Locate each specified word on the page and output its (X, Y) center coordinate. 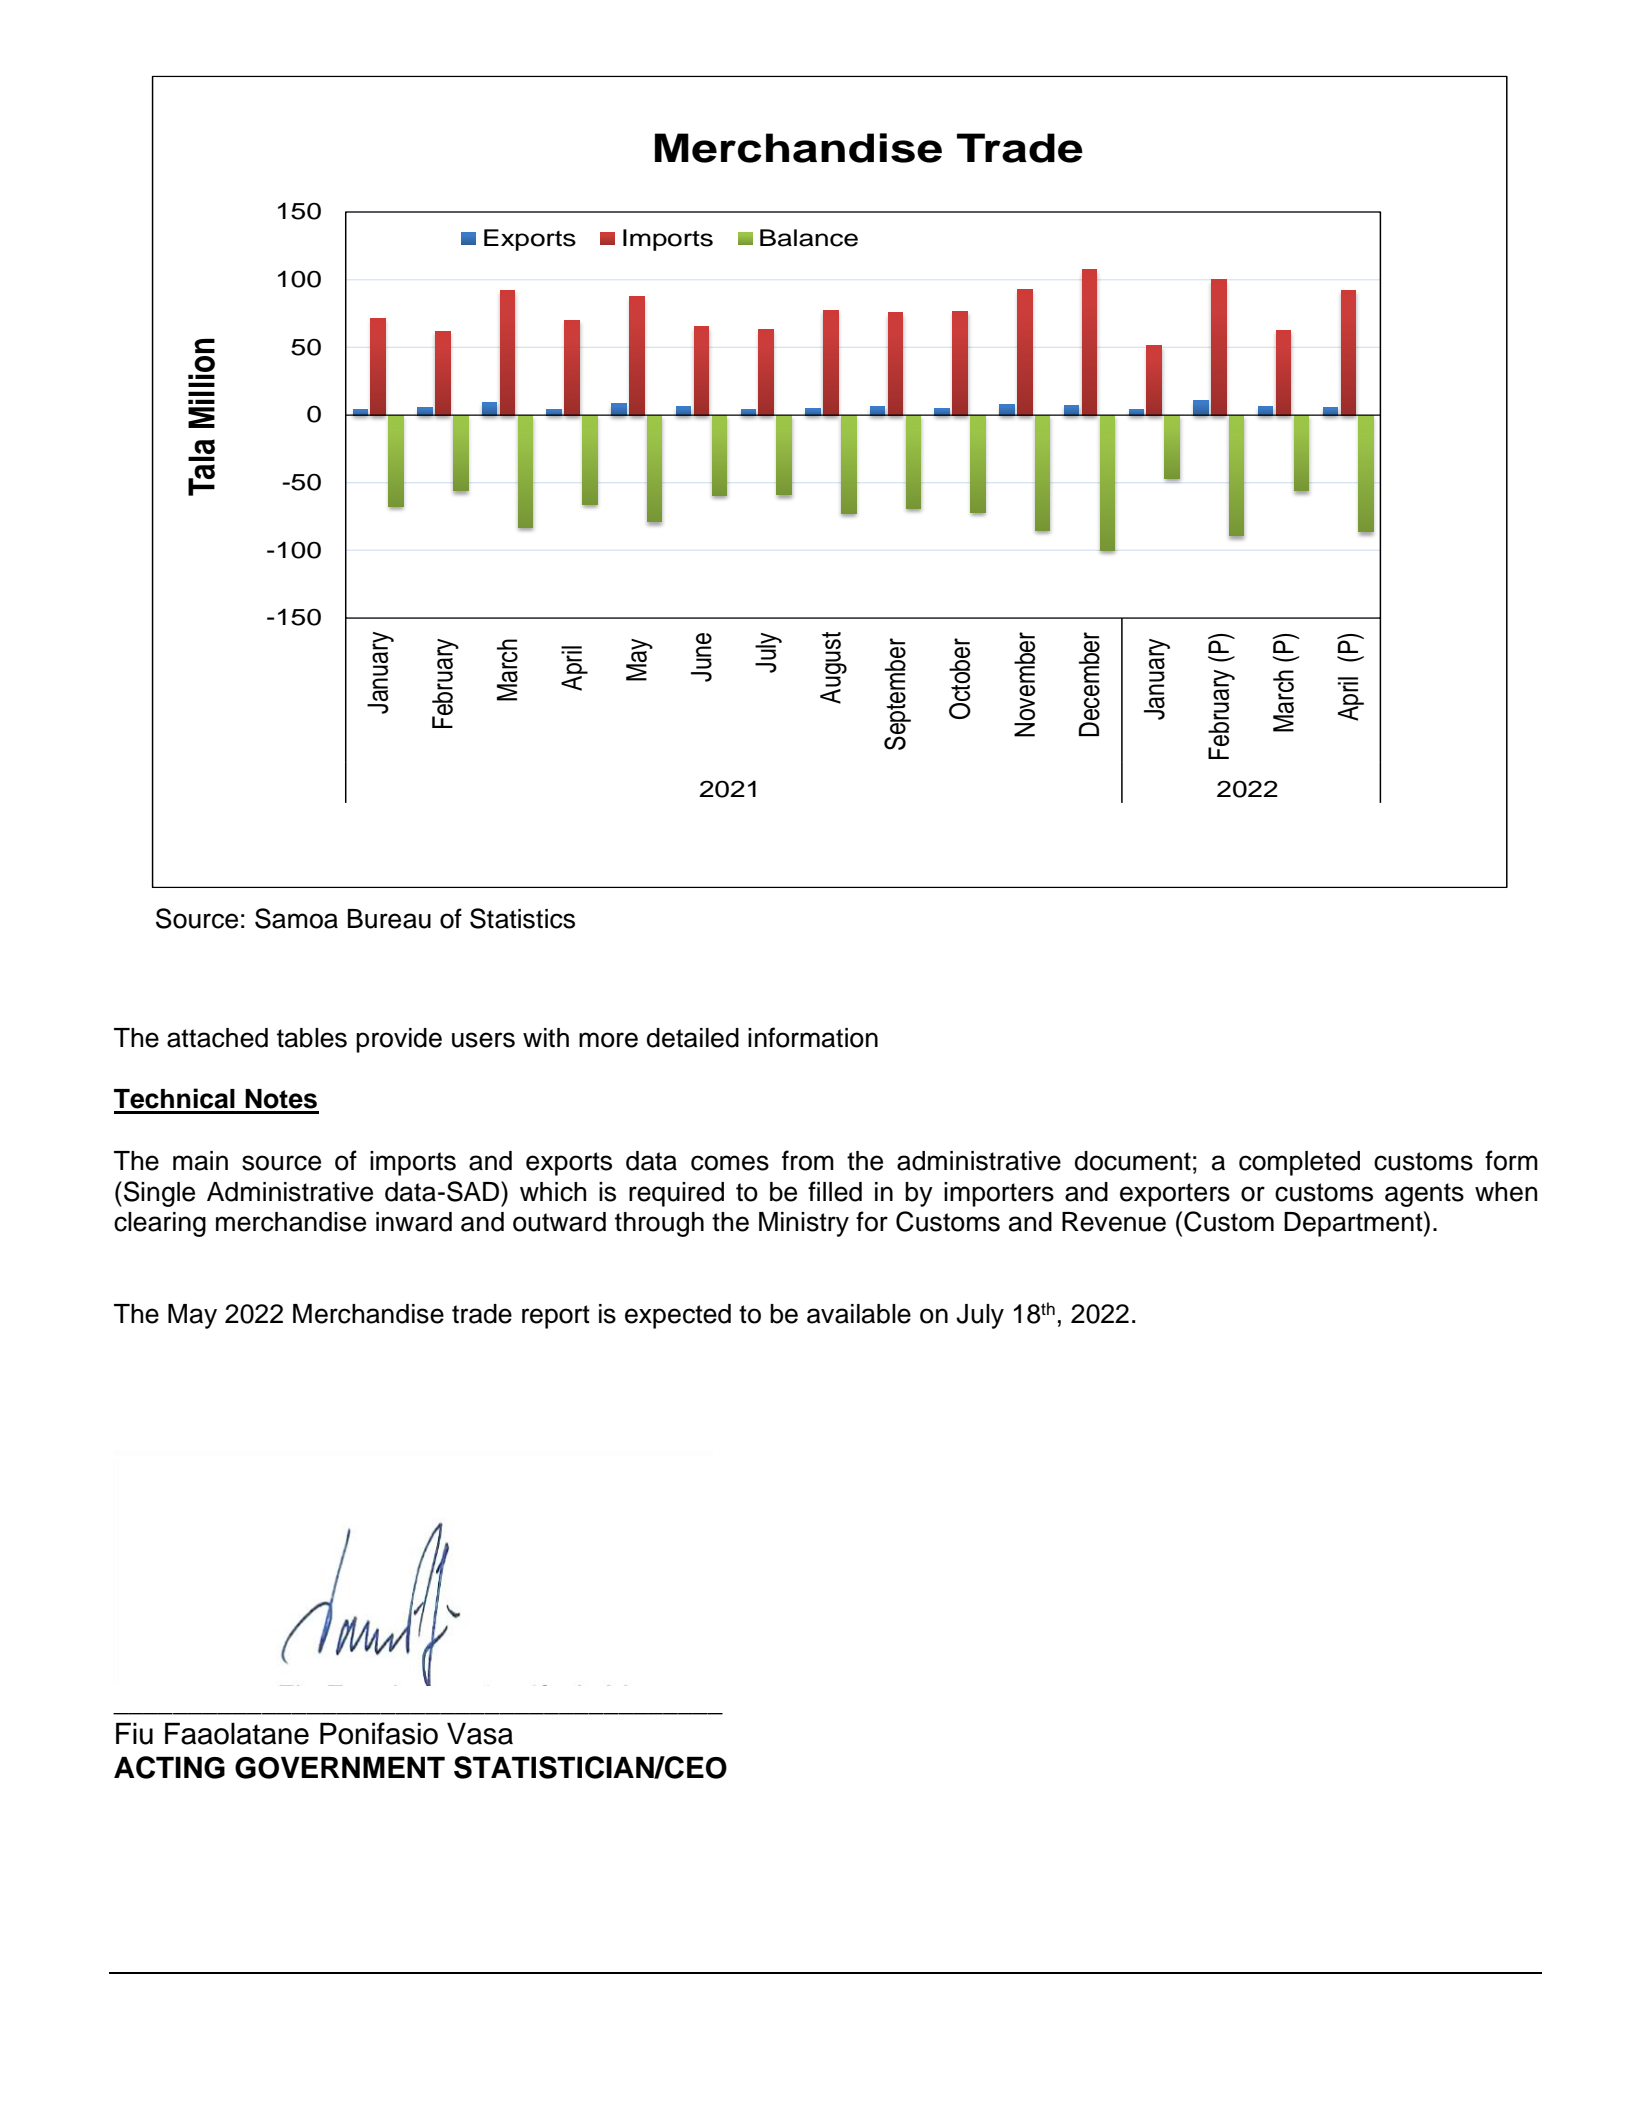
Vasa (480, 1734)
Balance (809, 238)
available (859, 1314)
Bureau (389, 919)
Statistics (522, 918)
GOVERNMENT (340, 1768)
